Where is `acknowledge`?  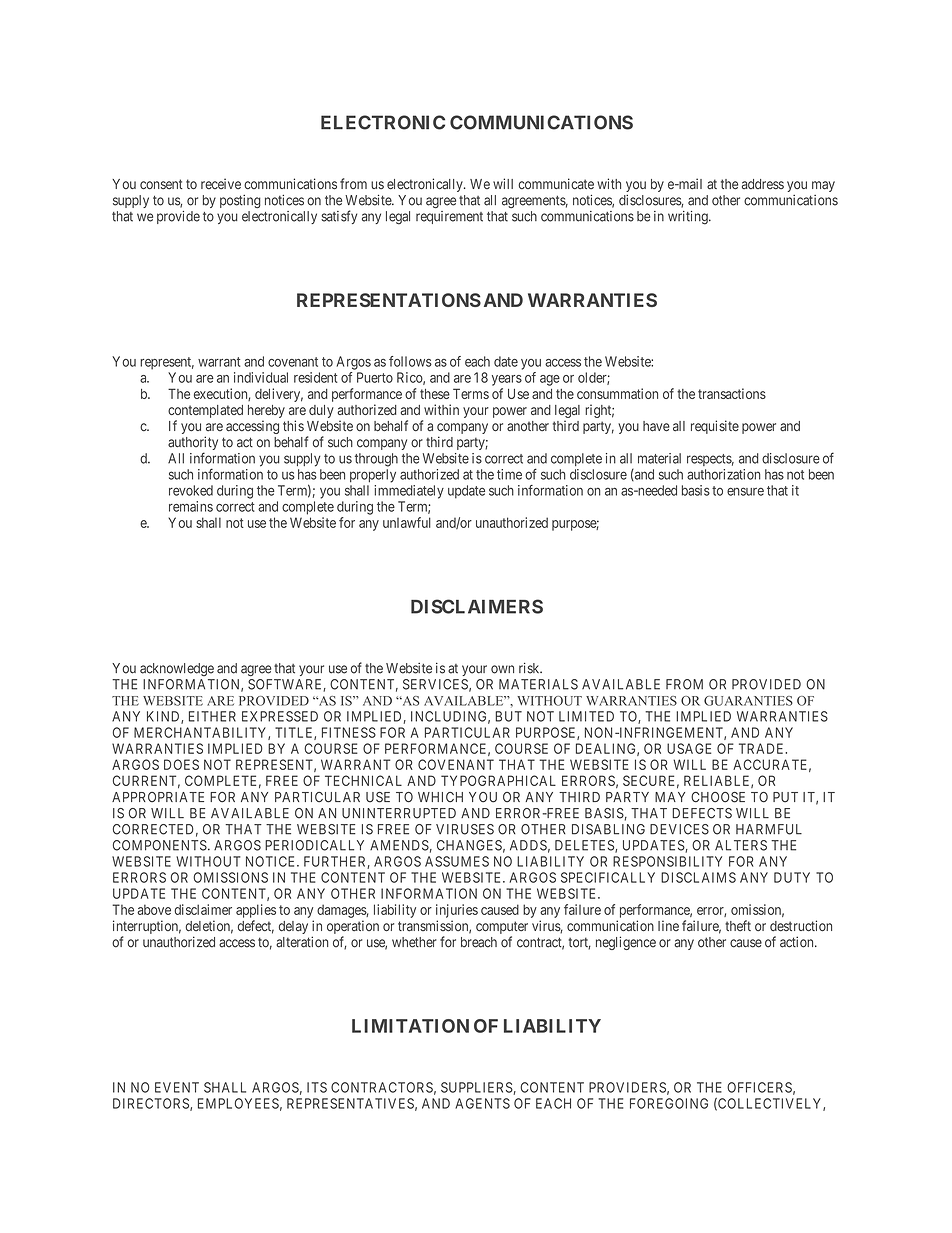 acknowledge is located at coordinates (177, 669).
